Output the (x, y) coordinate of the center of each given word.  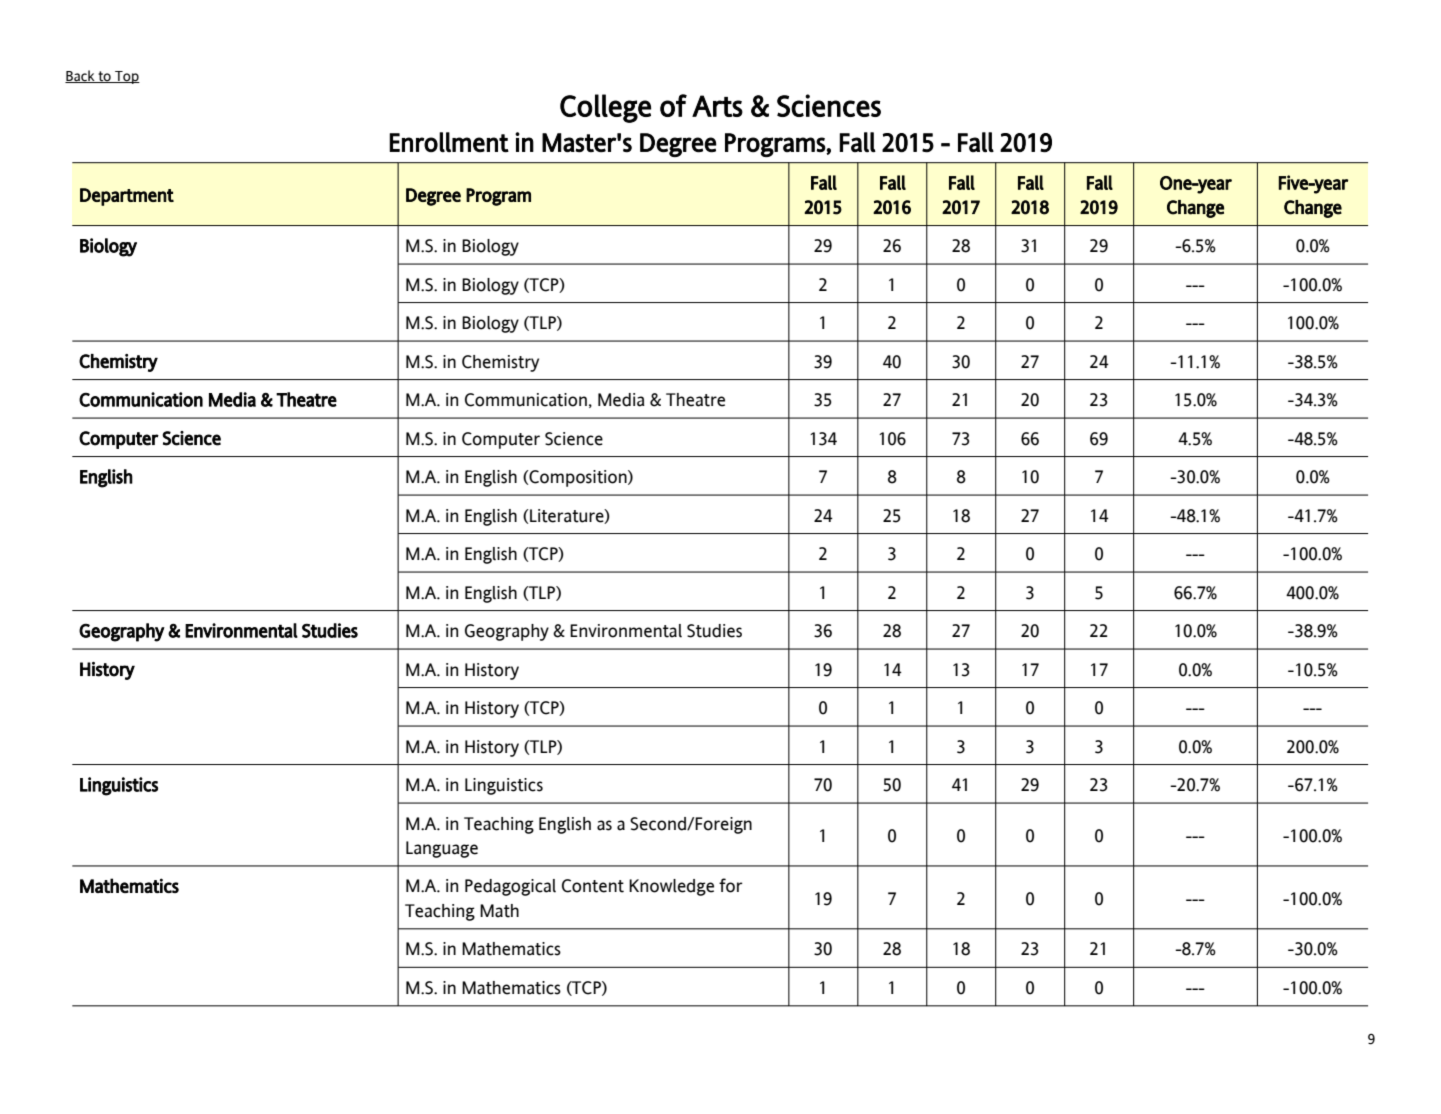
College (605, 108)
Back (81, 76)
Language (442, 849)
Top (126, 77)
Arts (717, 106)
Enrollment (449, 142)
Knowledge (671, 887)
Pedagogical (510, 887)
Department (127, 197)
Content (593, 886)
